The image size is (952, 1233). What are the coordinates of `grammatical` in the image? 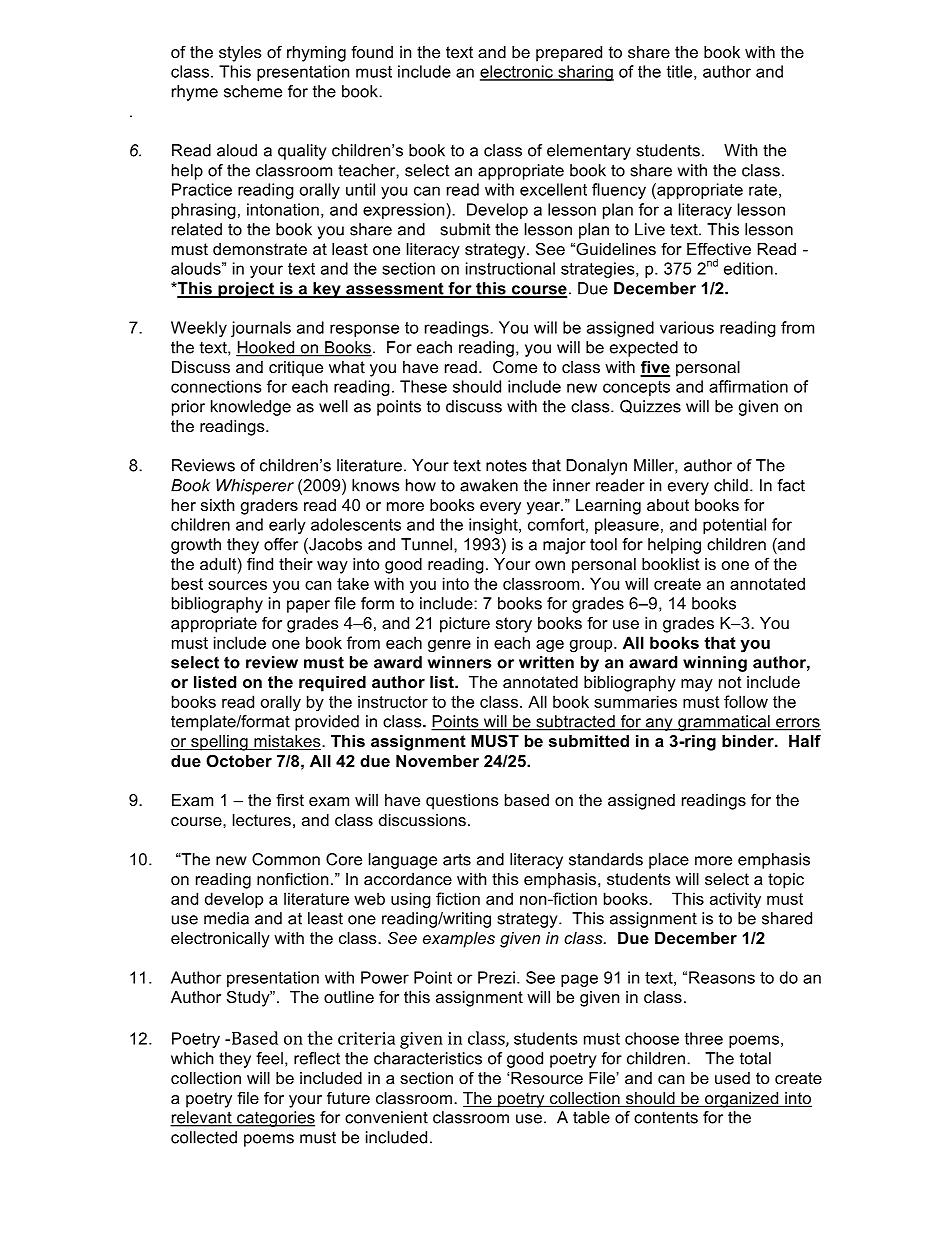 It's located at (724, 723).
